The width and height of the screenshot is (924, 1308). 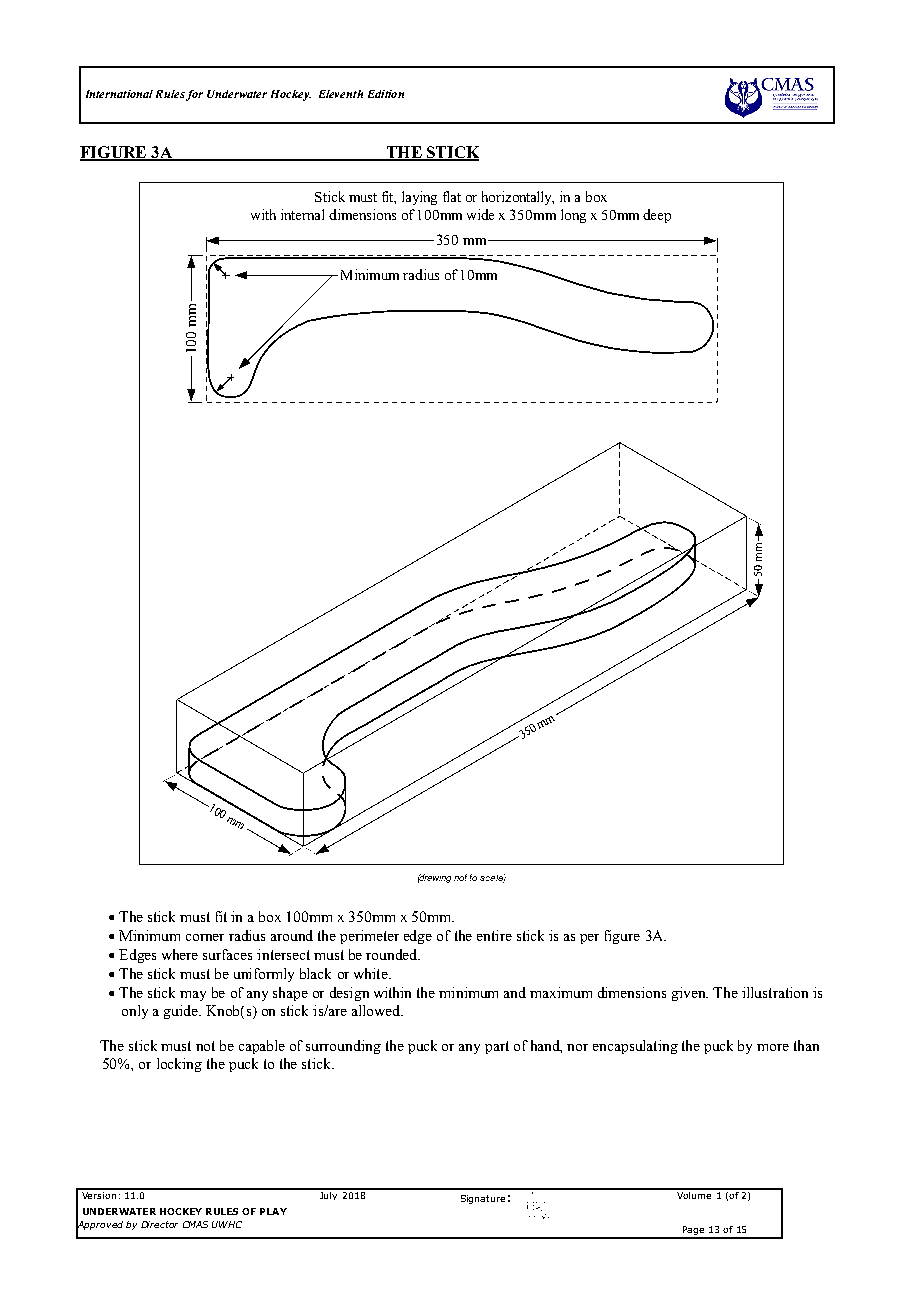 What do you see at coordinates (480, 214) in the screenshot?
I see `wide` at bounding box center [480, 214].
